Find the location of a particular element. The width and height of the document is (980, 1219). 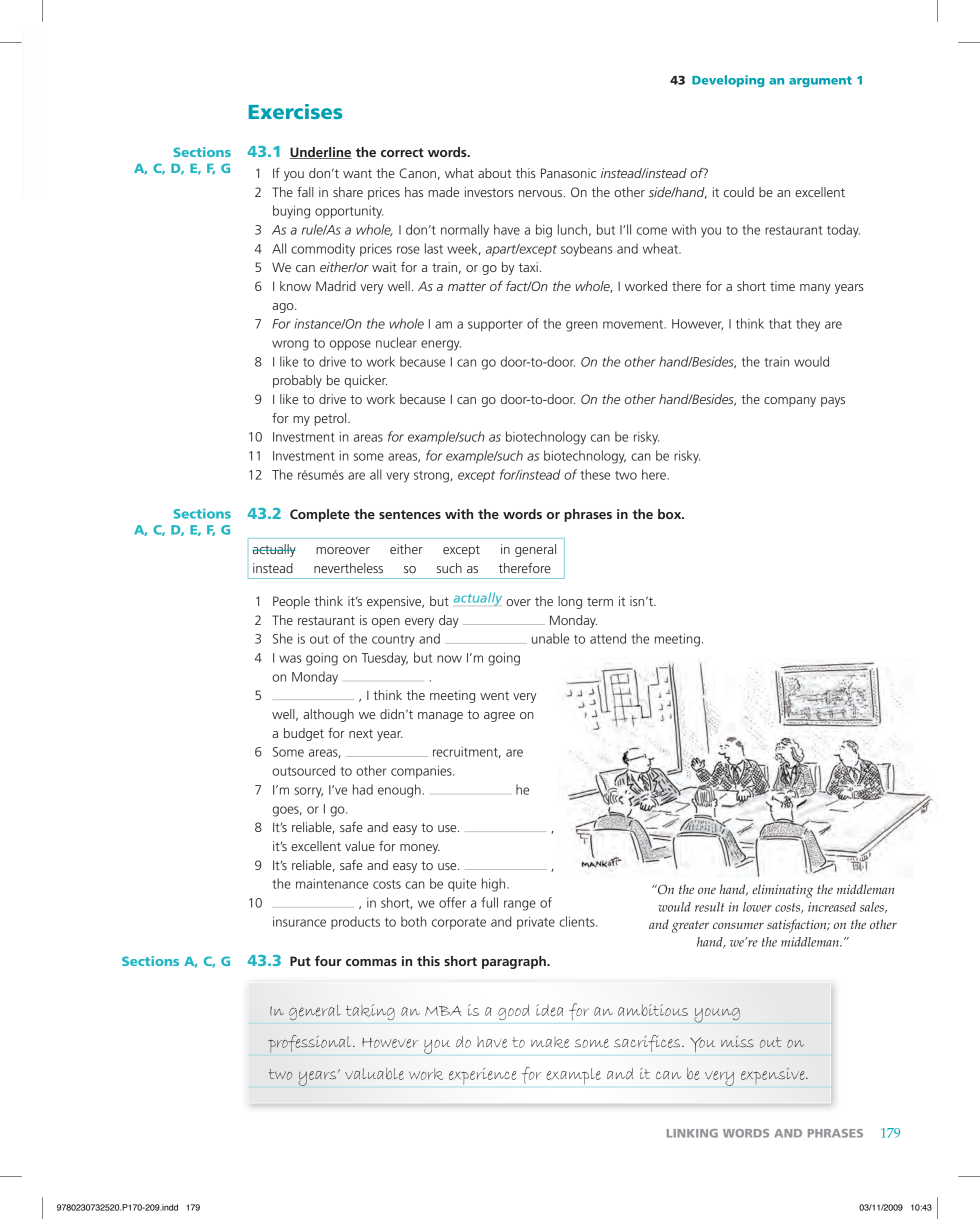

eliminating is located at coordinates (782, 891).
